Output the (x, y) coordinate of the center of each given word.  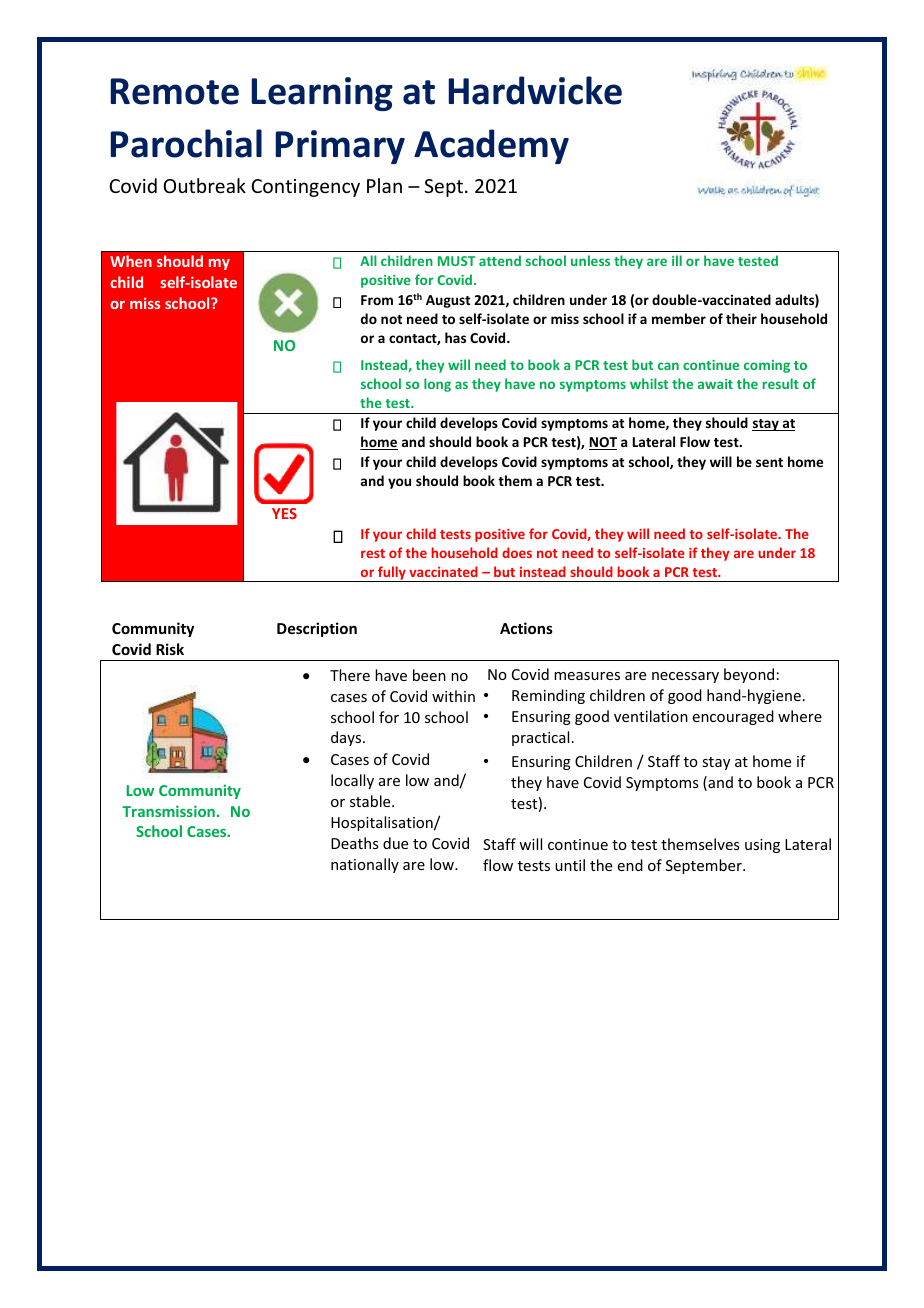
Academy (491, 146)
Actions (526, 628)
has (455, 337)
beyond (749, 675)
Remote (175, 91)
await (715, 384)
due (395, 843)
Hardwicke (535, 90)
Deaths (354, 843)
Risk (170, 649)
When (131, 261)
